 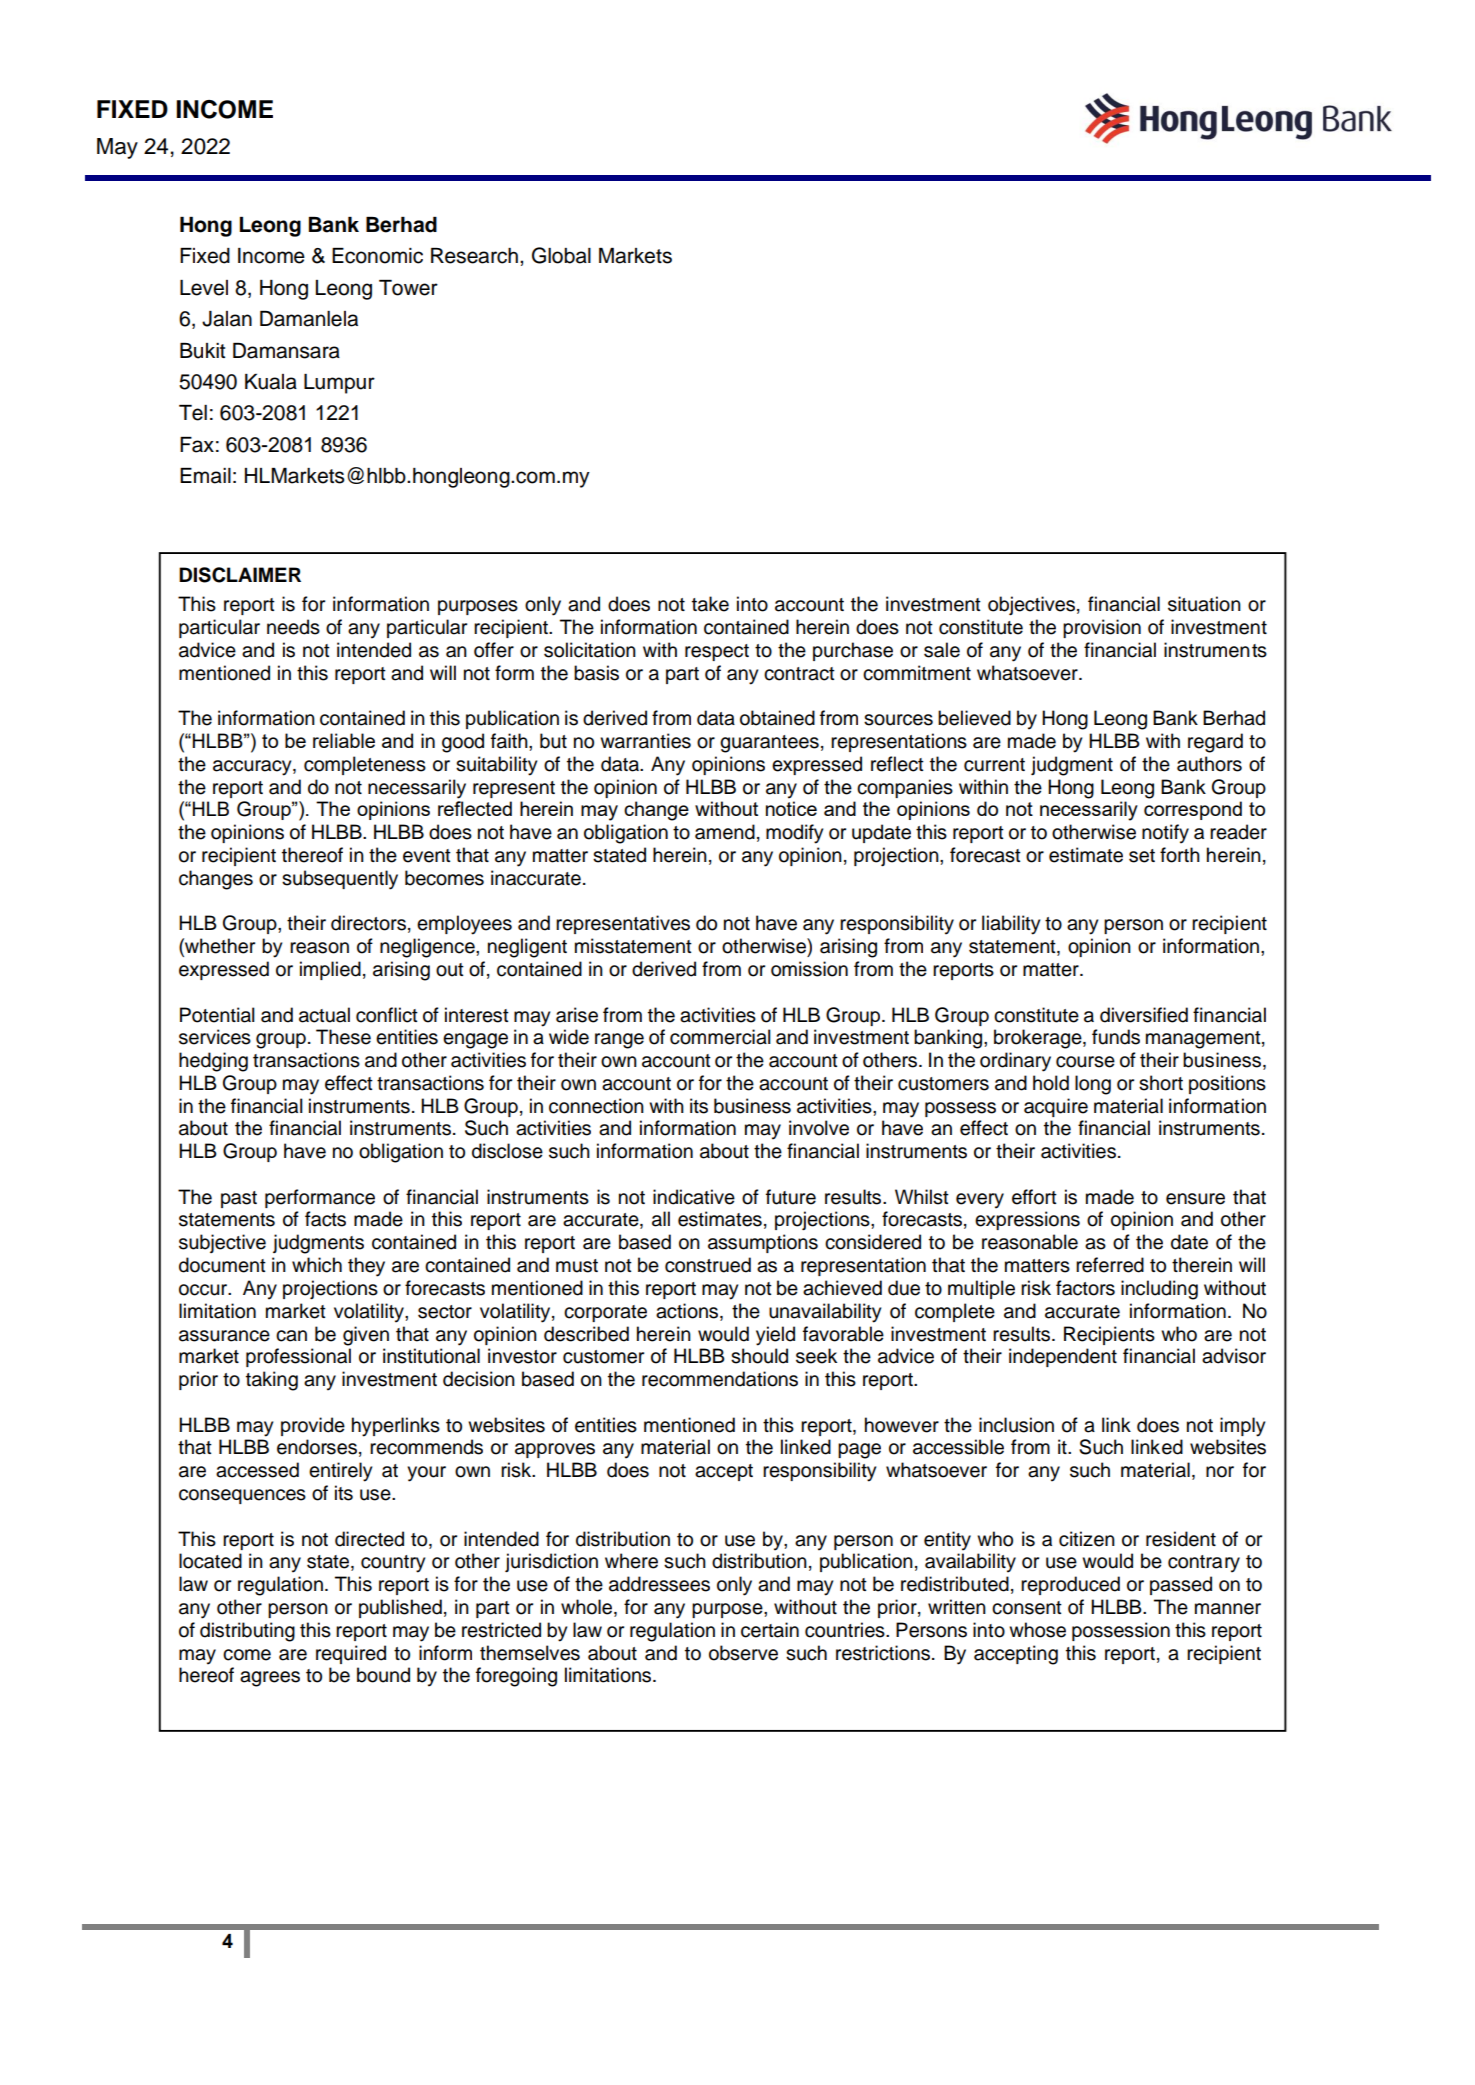 I want to click on required, so click(x=351, y=1654).
